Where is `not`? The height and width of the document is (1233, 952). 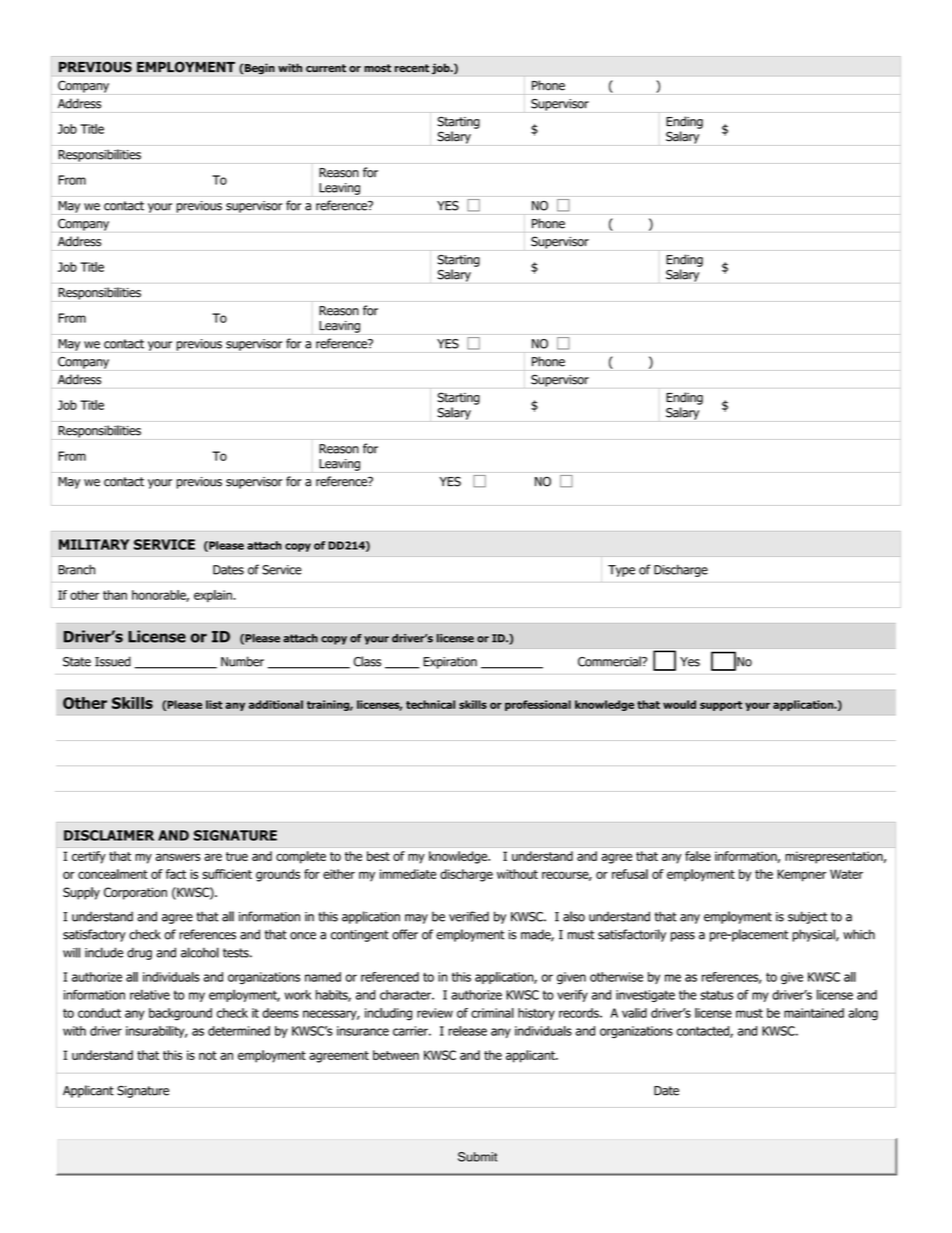 not is located at coordinates (208, 1055).
